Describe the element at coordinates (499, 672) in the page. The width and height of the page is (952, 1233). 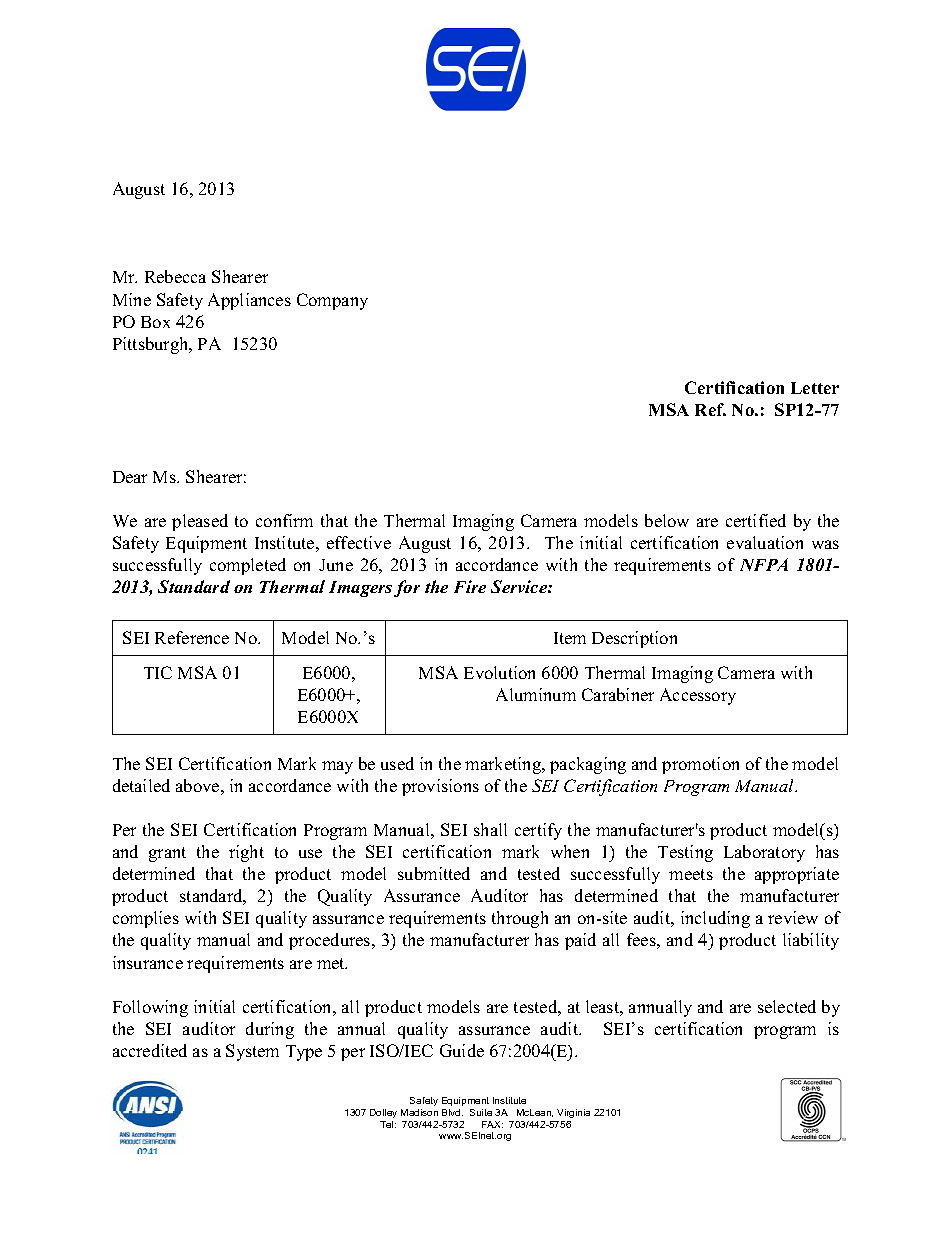
I see `Evolution` at that location.
